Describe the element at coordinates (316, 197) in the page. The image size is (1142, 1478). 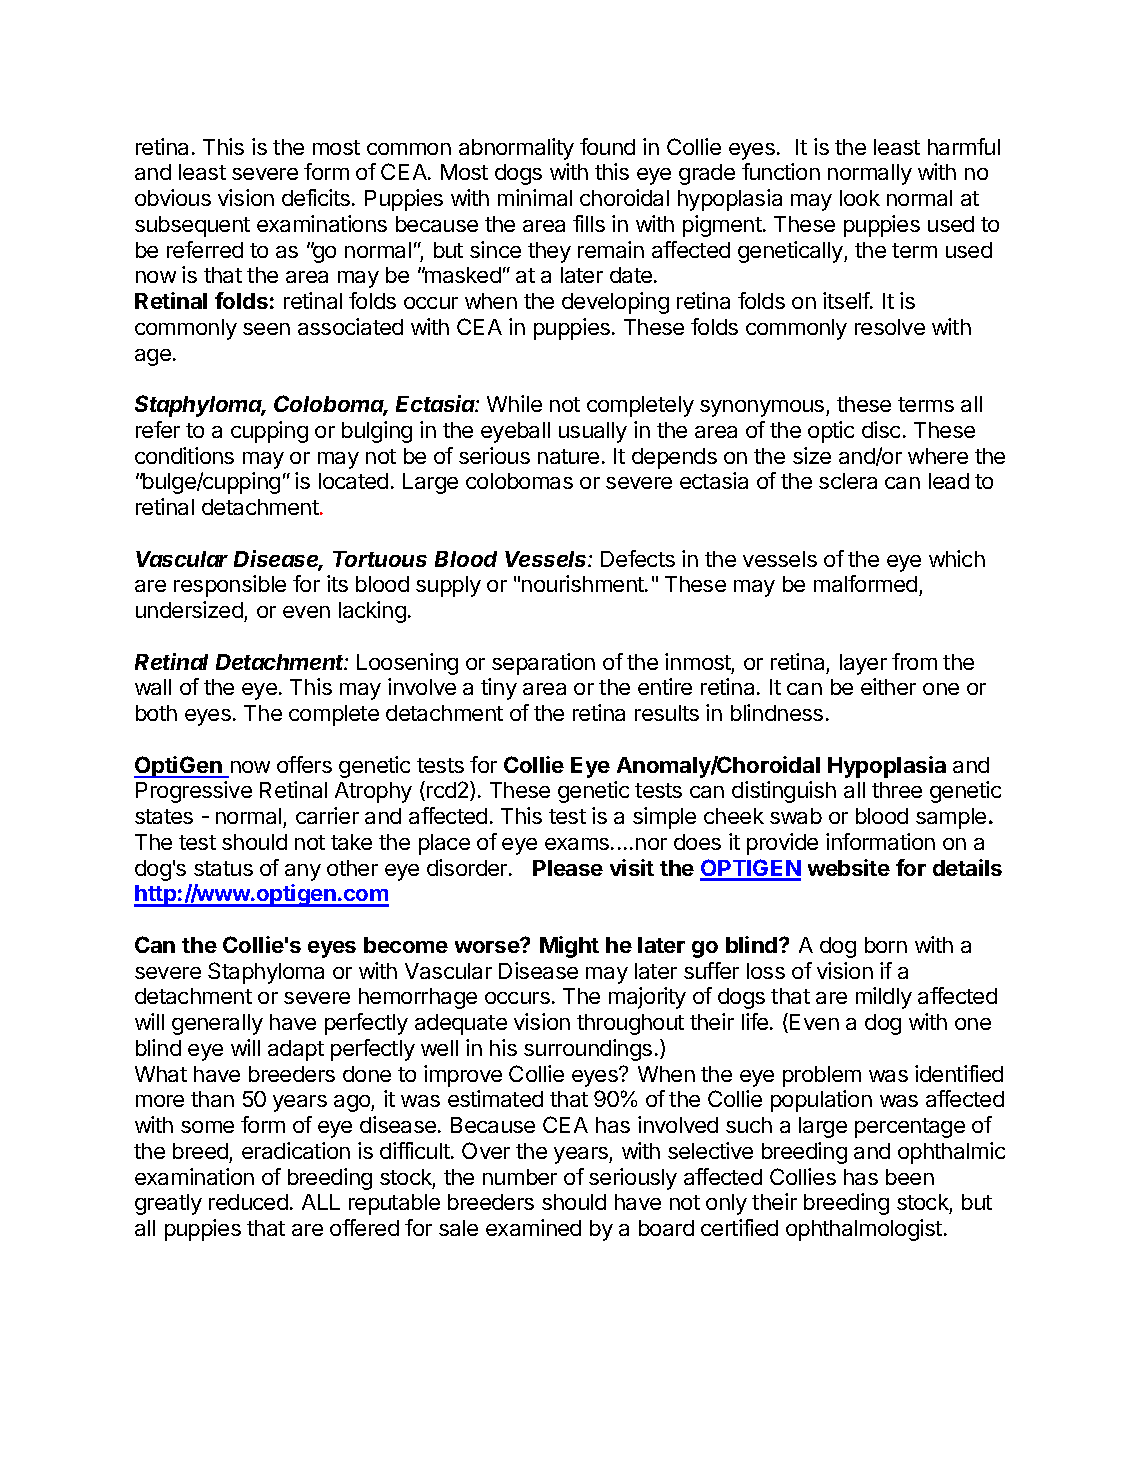
I see `deficits` at that location.
